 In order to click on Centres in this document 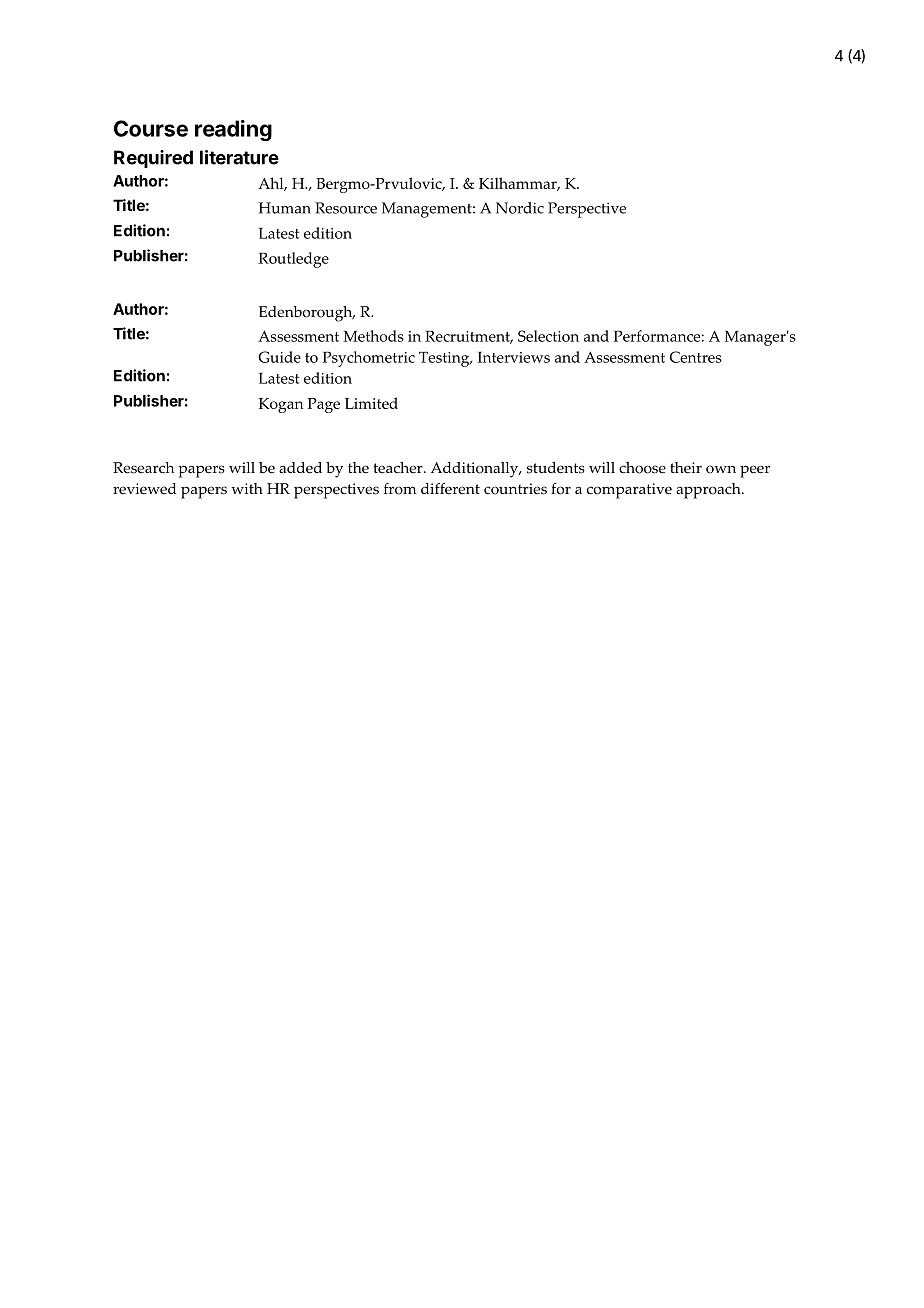, I will do `click(696, 357)`.
